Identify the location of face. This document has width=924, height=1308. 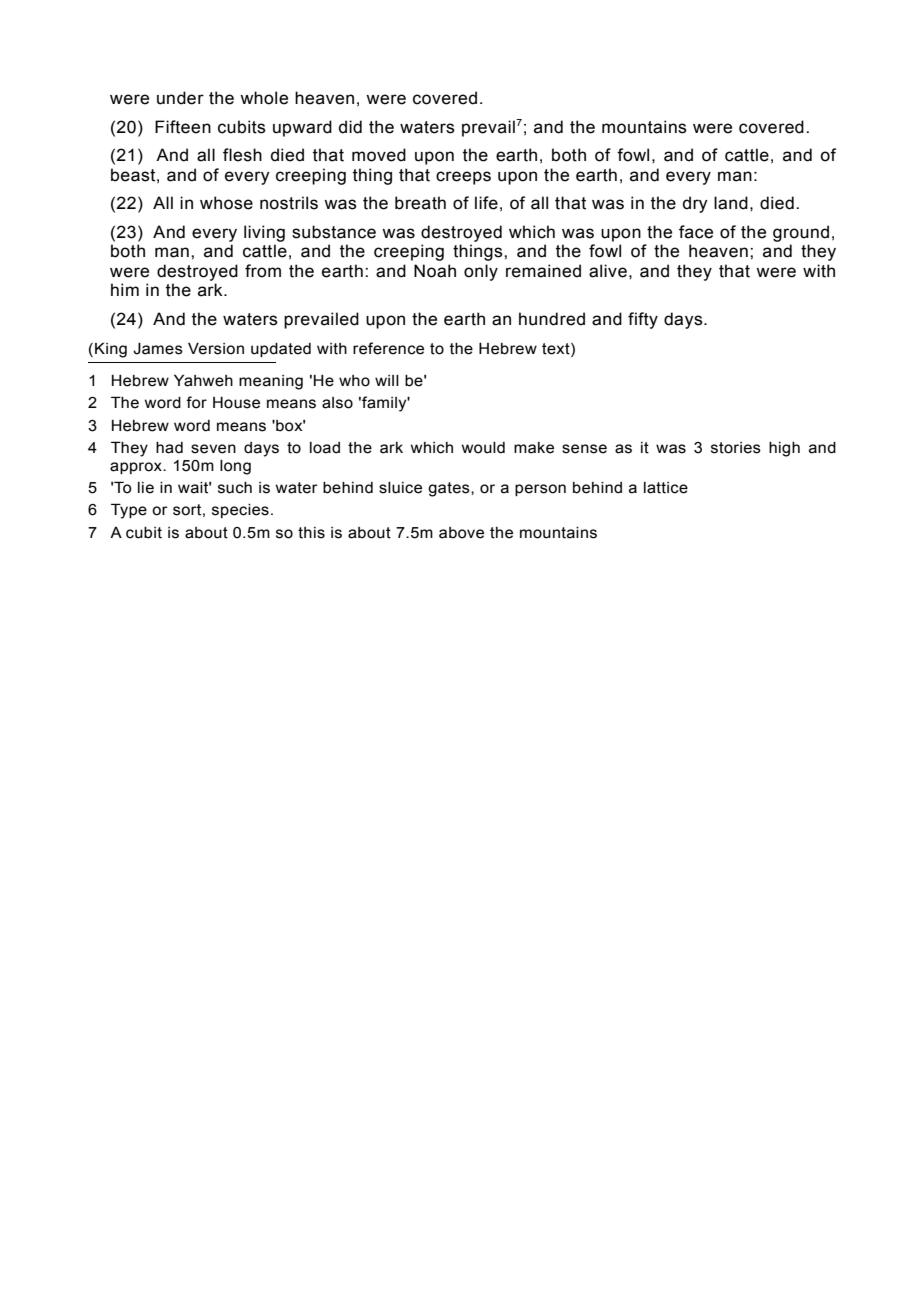
(696, 232).
